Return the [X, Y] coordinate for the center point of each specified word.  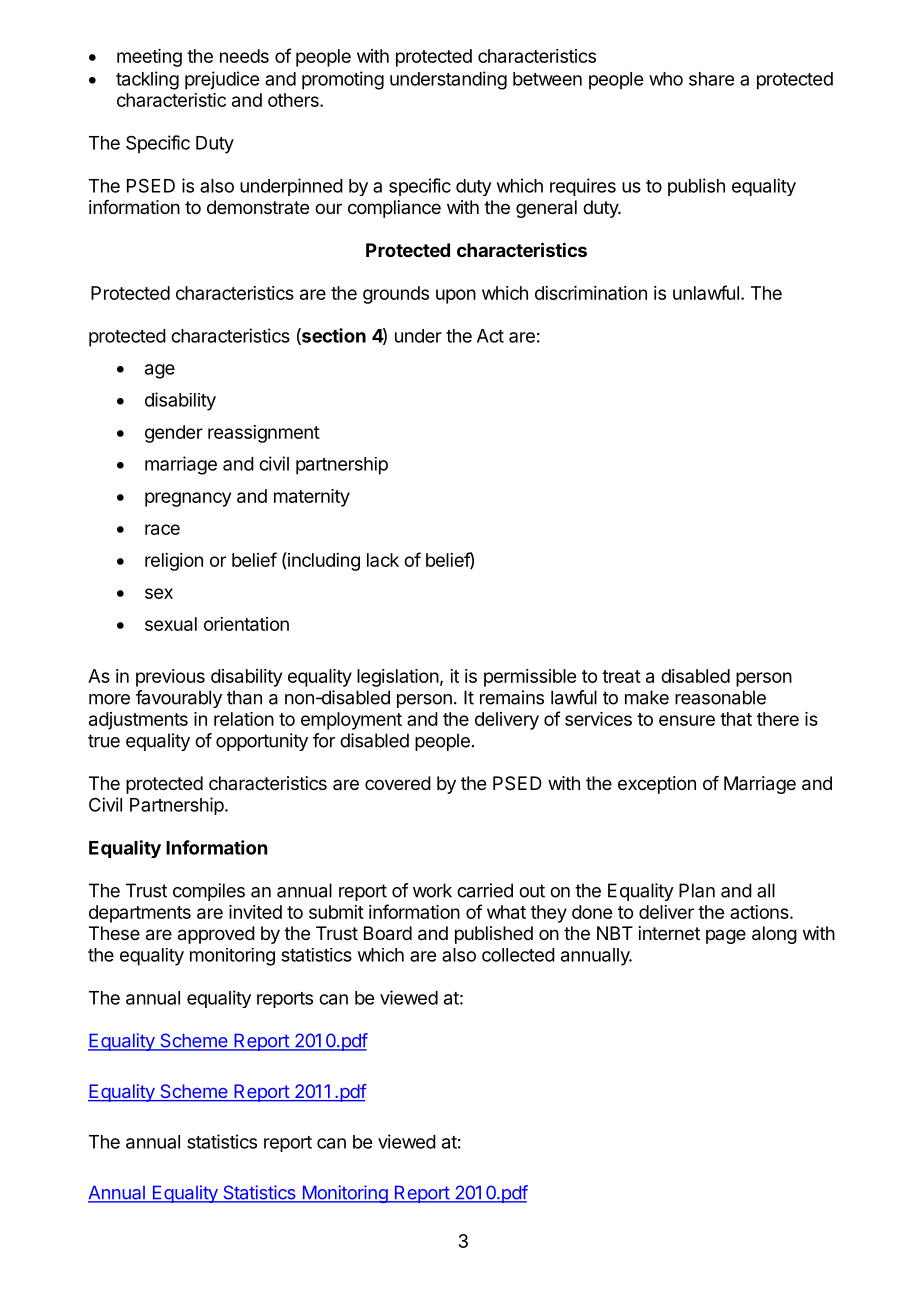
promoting [343, 80]
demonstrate [258, 207]
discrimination [591, 293]
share [711, 79]
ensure [687, 720]
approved [216, 935]
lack [383, 560]
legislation [398, 678]
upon [456, 296]
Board [388, 933]
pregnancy [188, 499]
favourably [179, 699]
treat [621, 676]
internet [669, 933]
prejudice [222, 80]
